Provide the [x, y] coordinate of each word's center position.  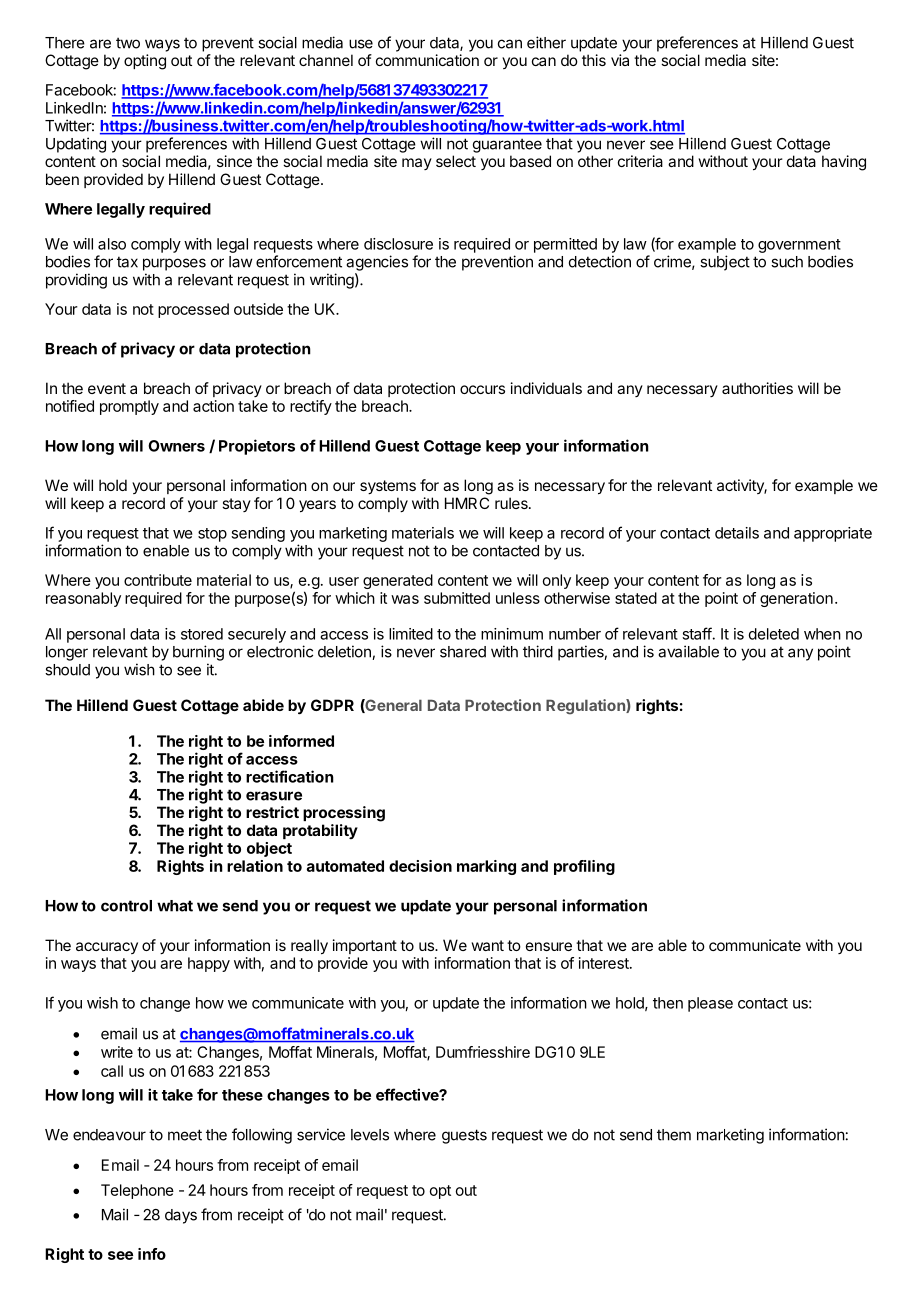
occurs [482, 389]
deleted [774, 634]
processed [193, 310]
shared [463, 652]
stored [202, 634]
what [175, 906]
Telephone [137, 1191]
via [620, 60]
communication [427, 60]
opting [145, 62]
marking [486, 867]
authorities [757, 388]
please [710, 1004]
